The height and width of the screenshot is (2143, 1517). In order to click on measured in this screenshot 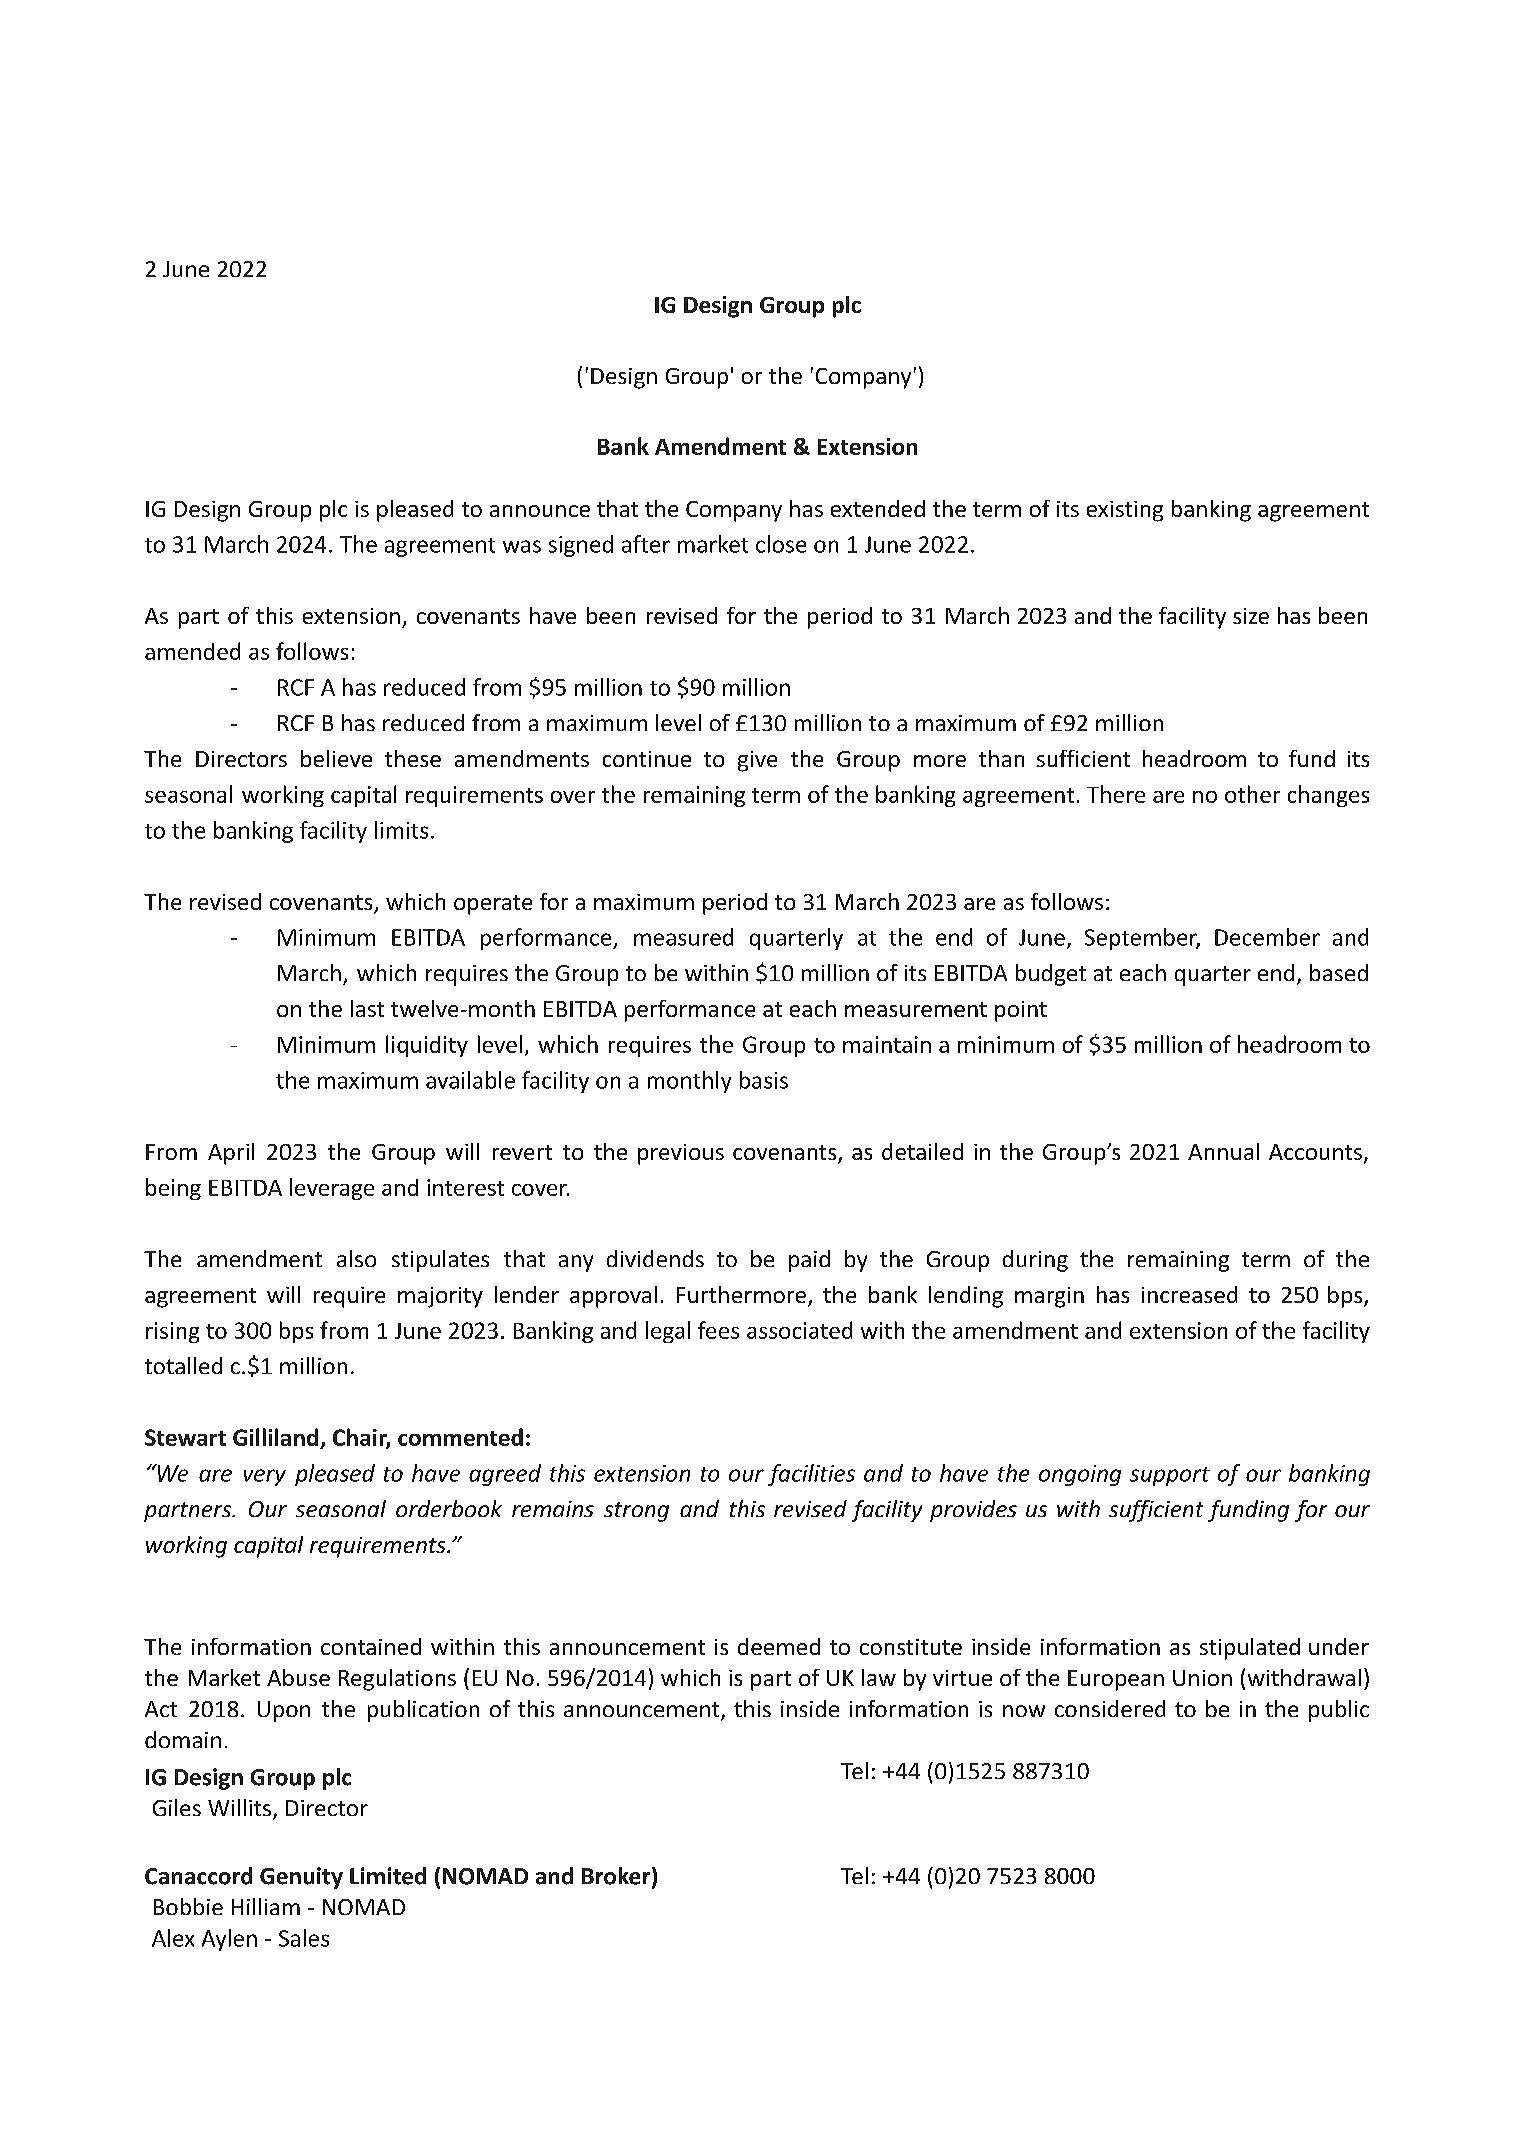, I will do `click(683, 937)`.
